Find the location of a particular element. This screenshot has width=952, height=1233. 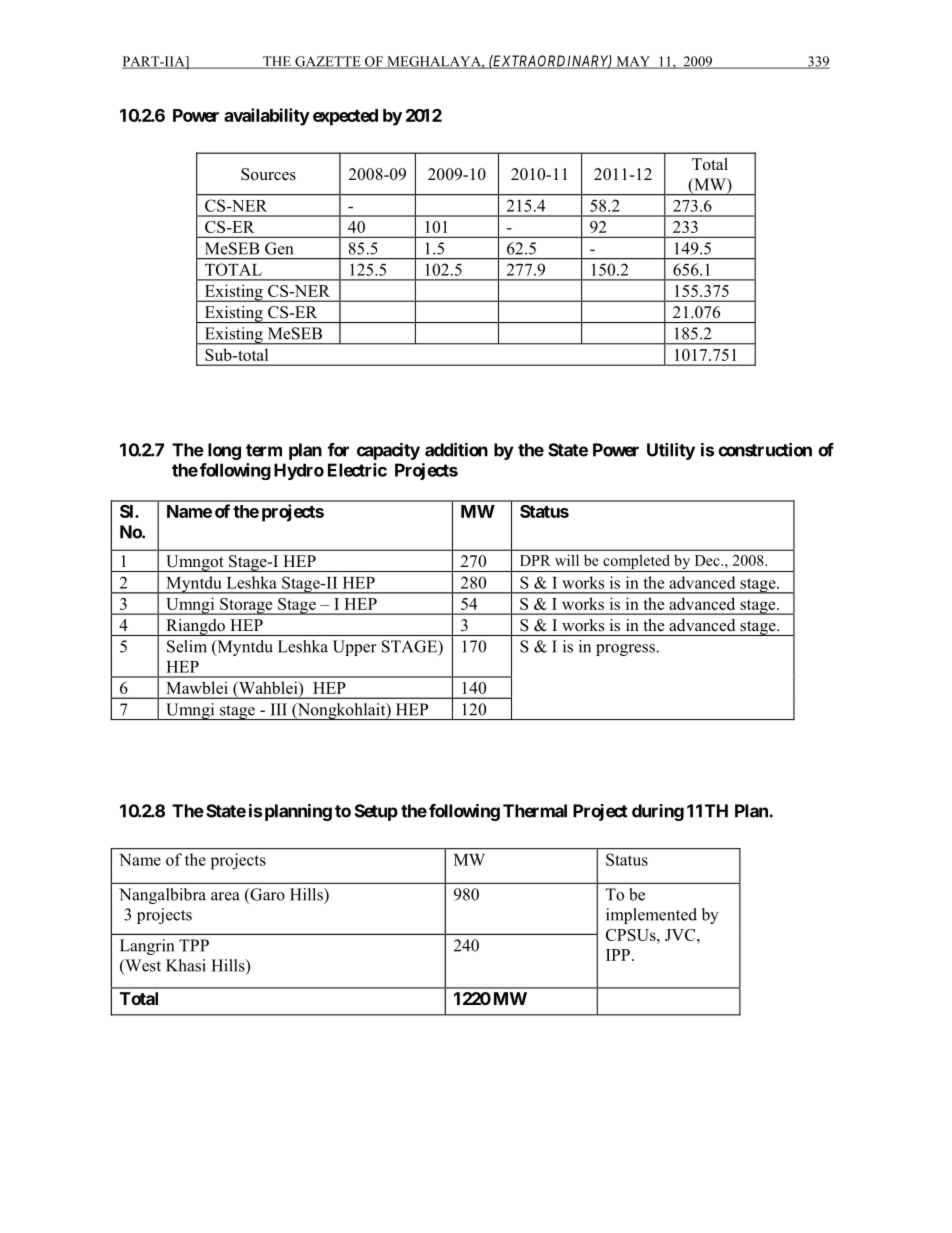

availability is located at coordinates (267, 117).
